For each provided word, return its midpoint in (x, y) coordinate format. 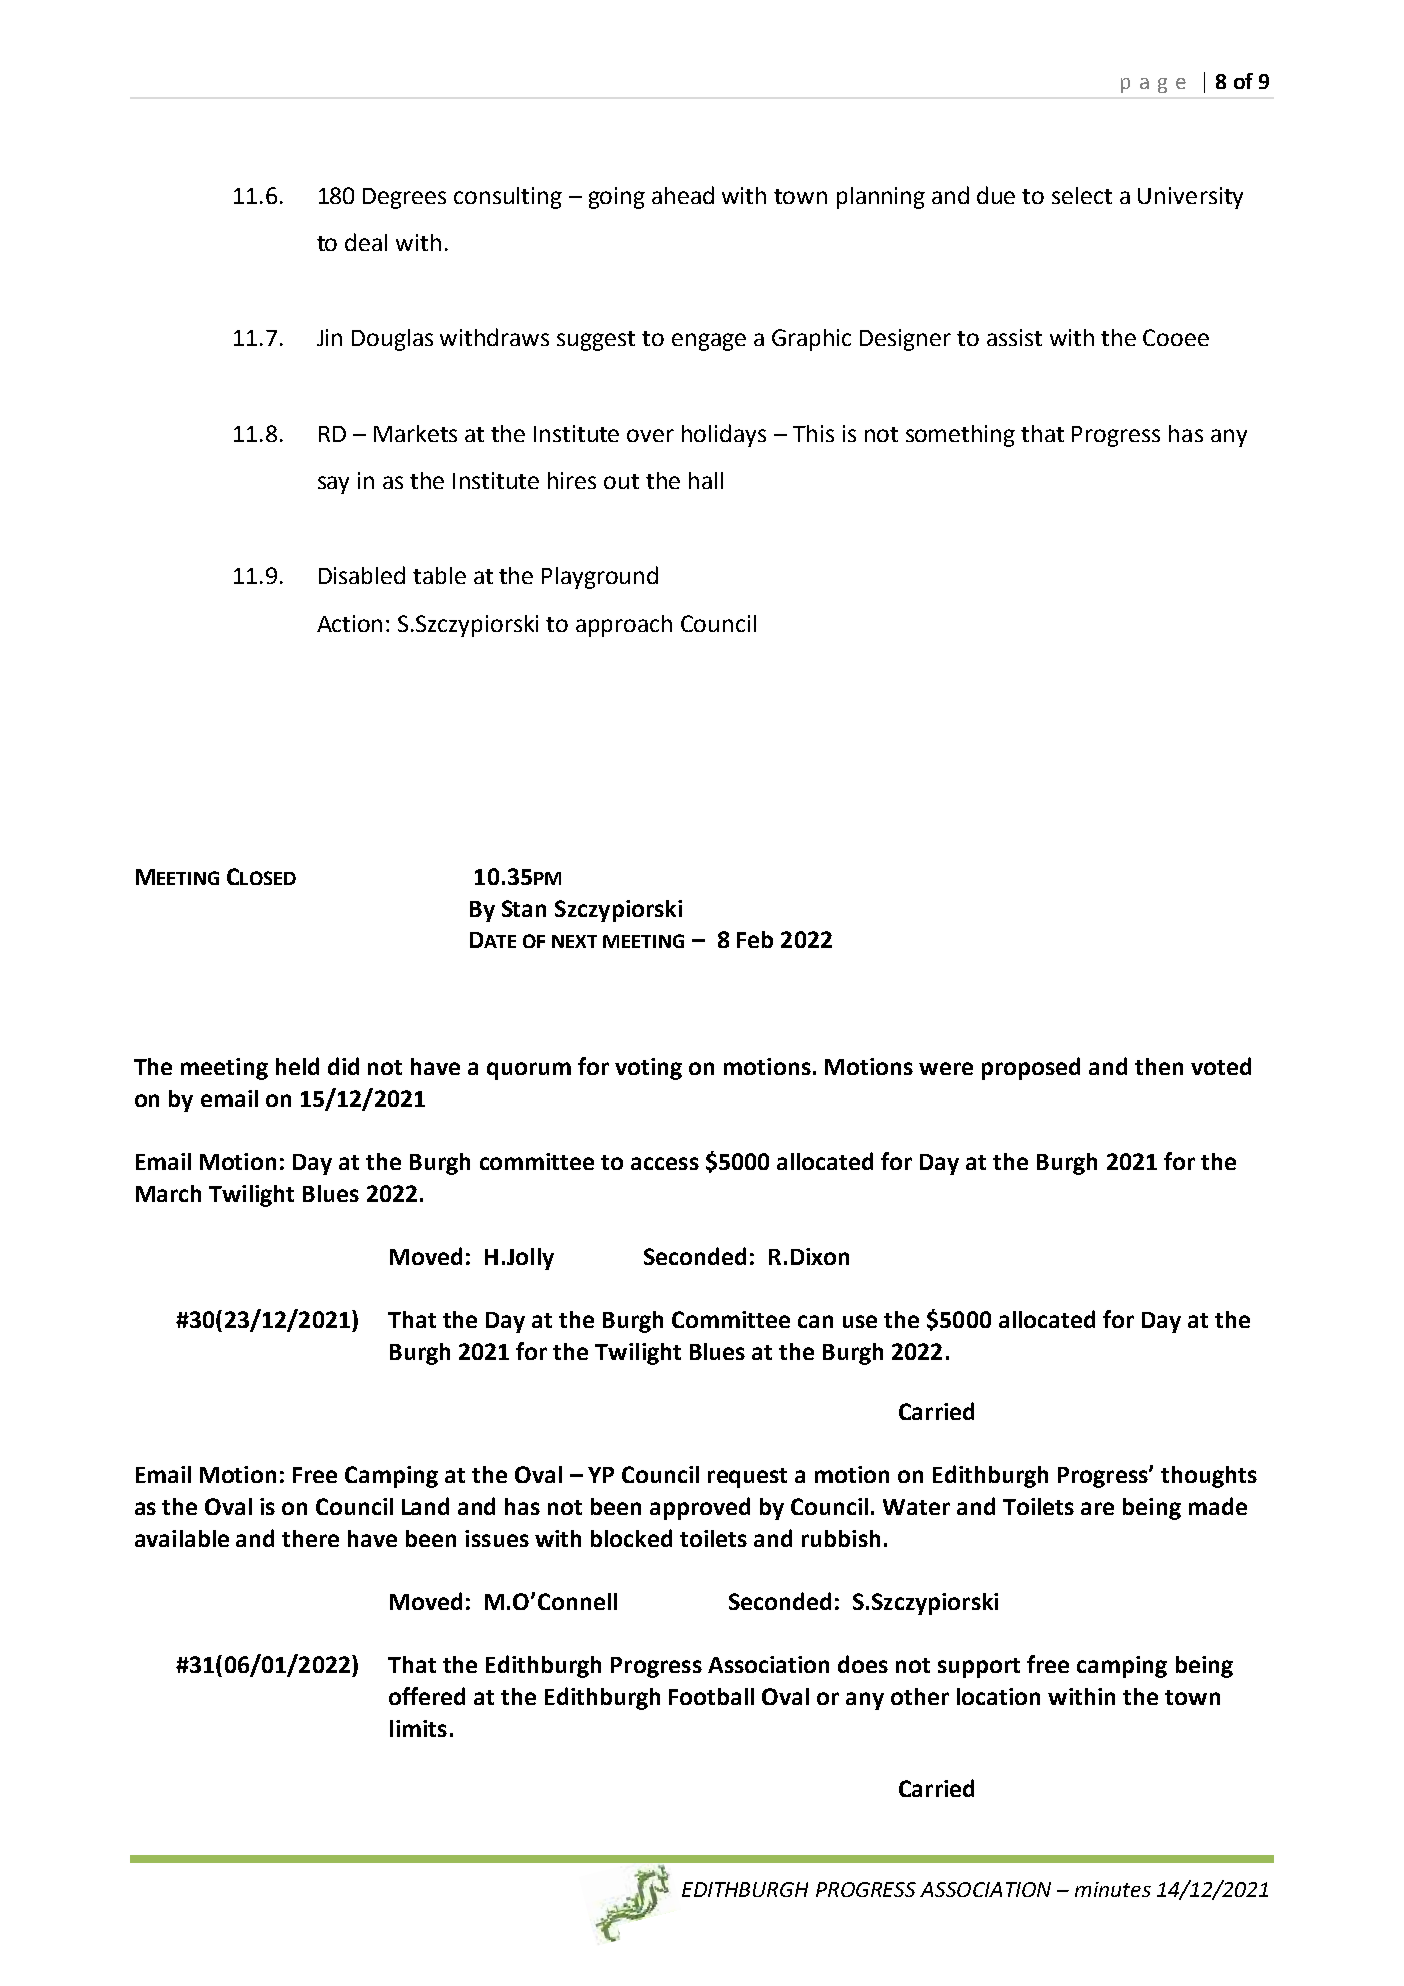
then (1159, 1066)
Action (349, 623)
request (747, 1478)
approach (624, 626)
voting (648, 1069)
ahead (683, 195)
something (960, 436)
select (1082, 195)
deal (366, 242)
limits (418, 1728)
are (1097, 1508)
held (297, 1066)
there (310, 1538)
